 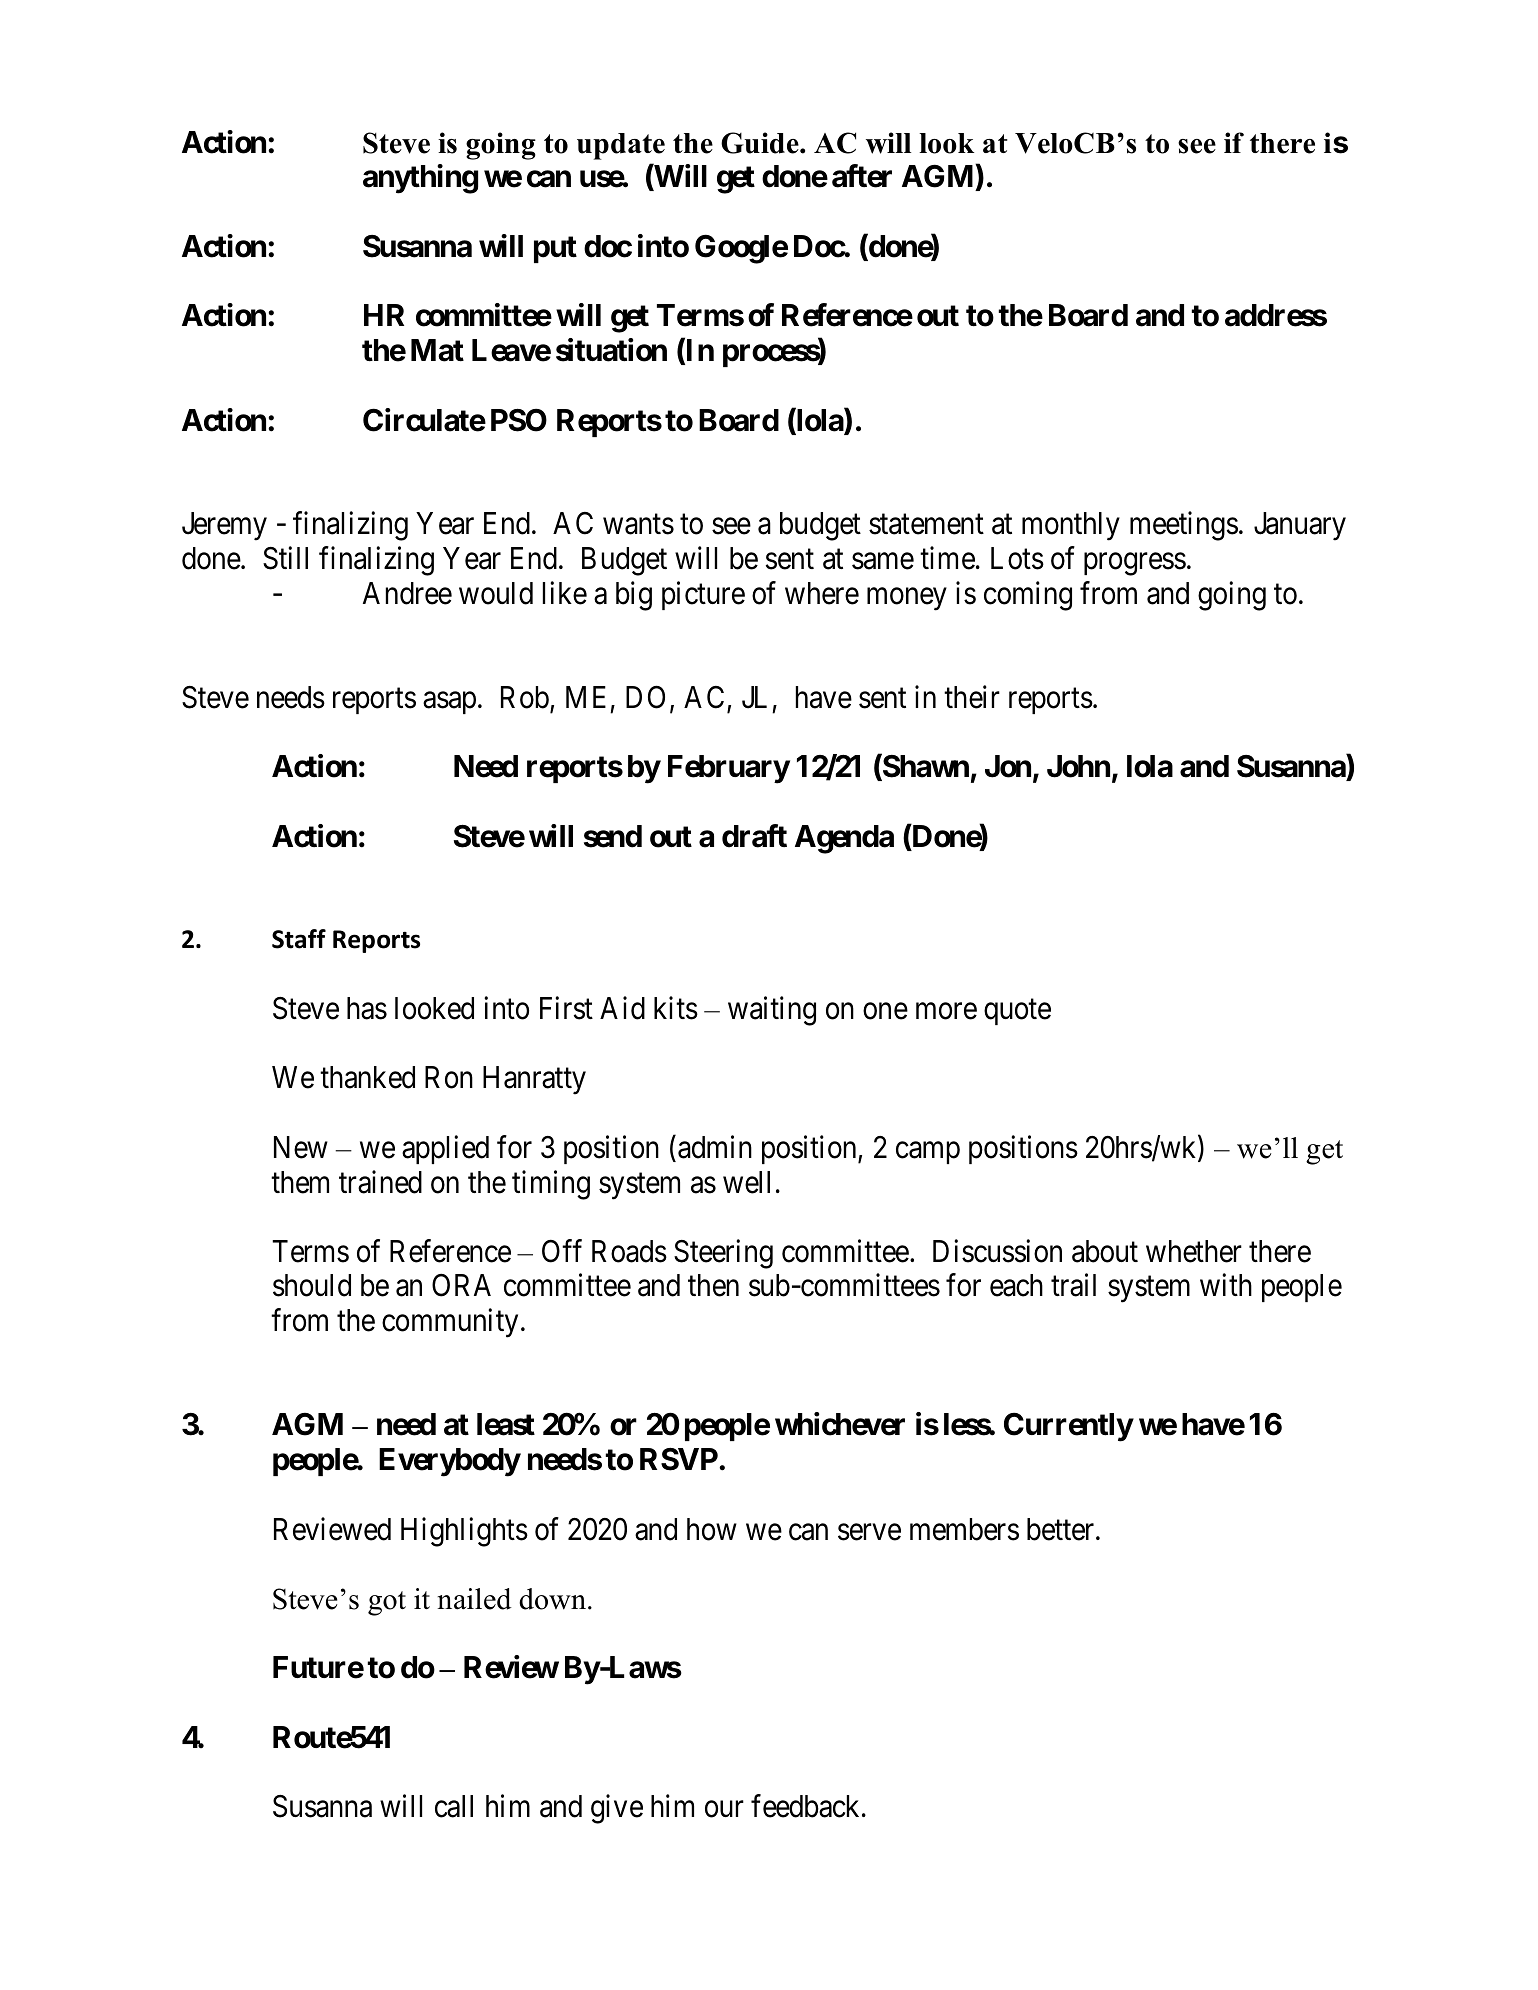 What do you see at coordinates (1194, 1251) in the screenshot?
I see `whether` at bounding box center [1194, 1251].
